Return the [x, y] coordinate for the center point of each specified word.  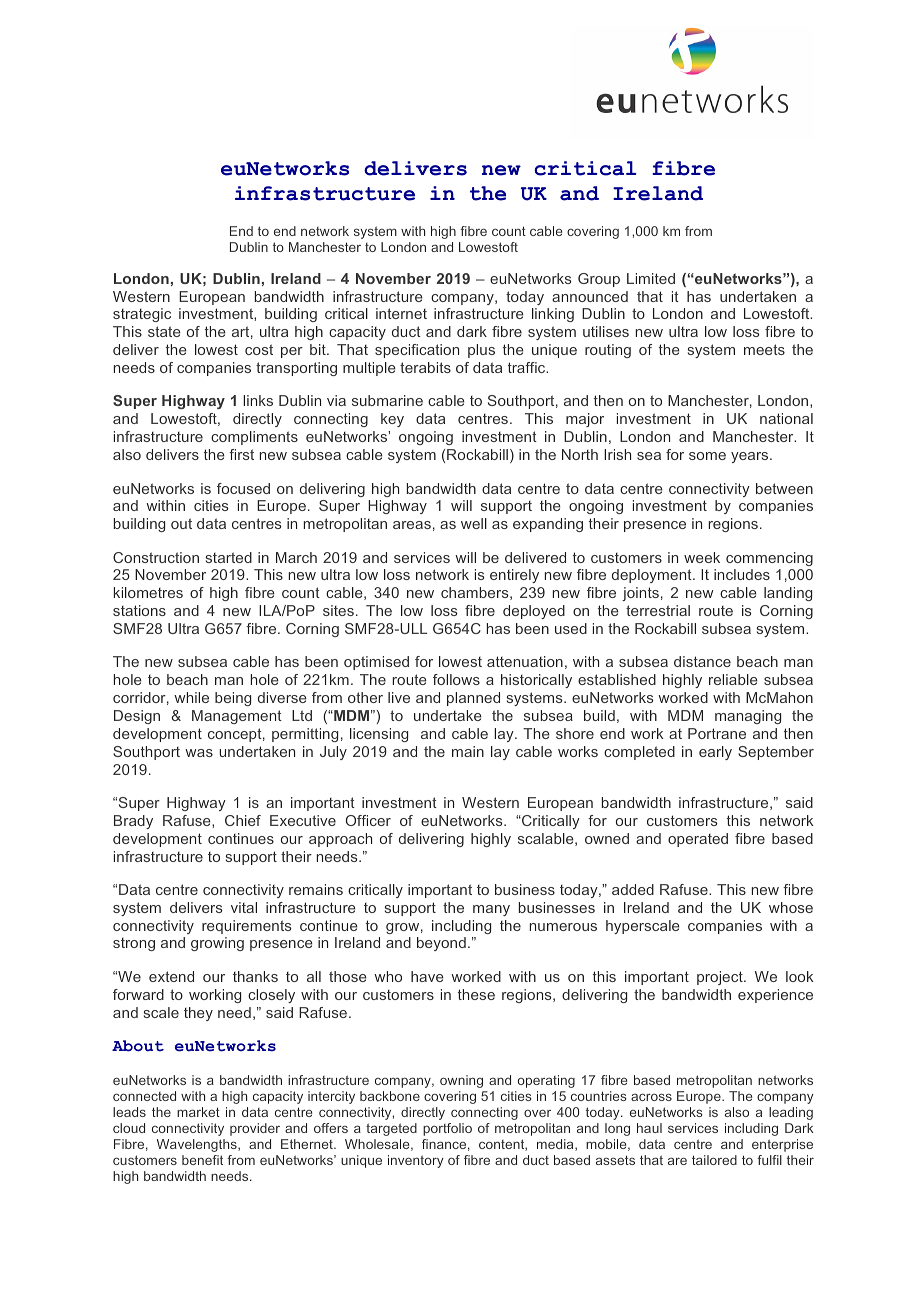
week [702, 557]
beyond [441, 944]
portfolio [447, 1129]
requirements [247, 927]
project [721, 978]
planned [473, 699]
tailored [714, 1160]
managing [748, 717]
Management [237, 717]
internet [401, 313]
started [229, 557]
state [164, 331]
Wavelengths [198, 1145]
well [474, 523]
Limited [651, 278]
